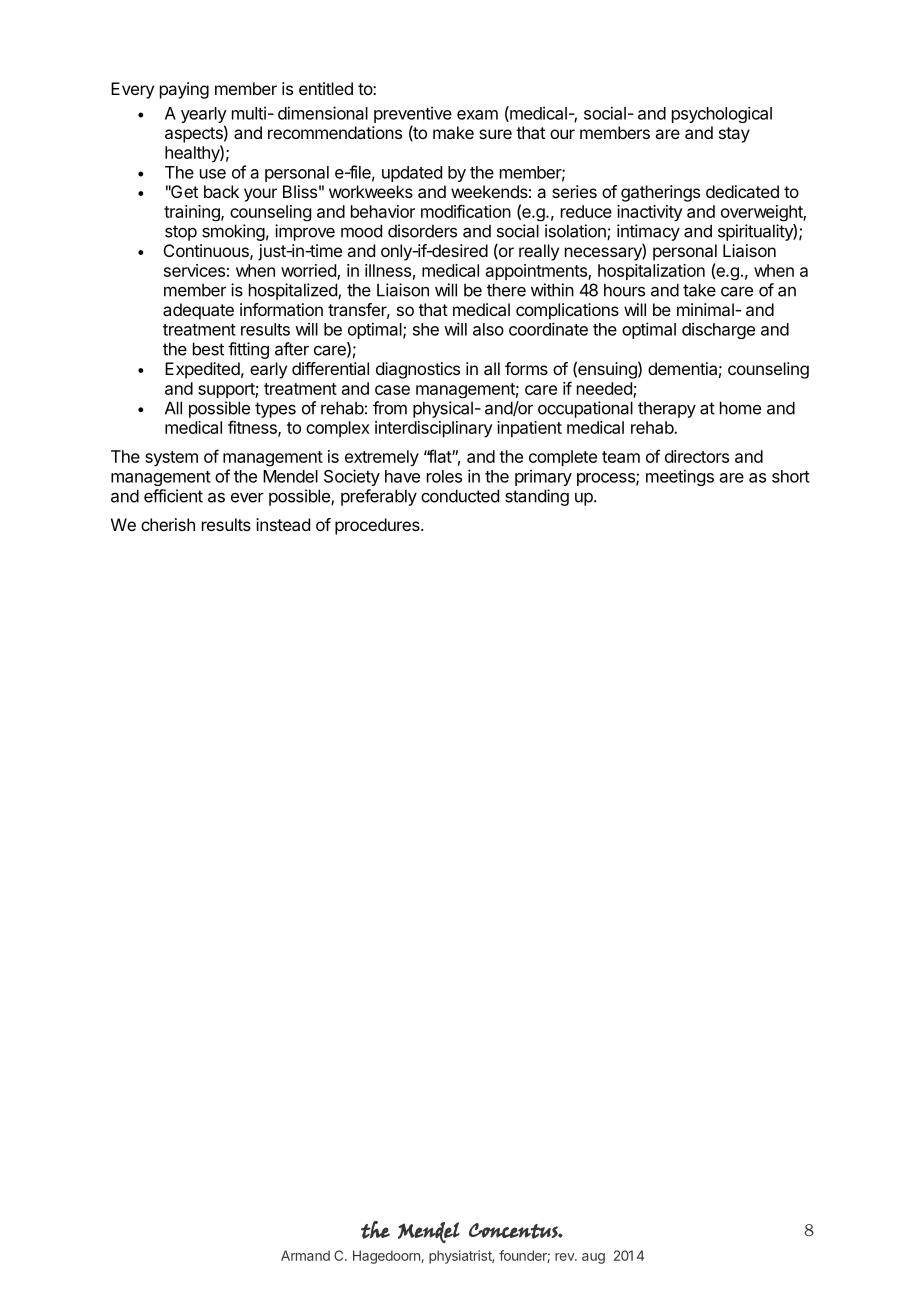  What do you see at coordinates (680, 477) in the screenshot?
I see `meetings` at bounding box center [680, 477].
